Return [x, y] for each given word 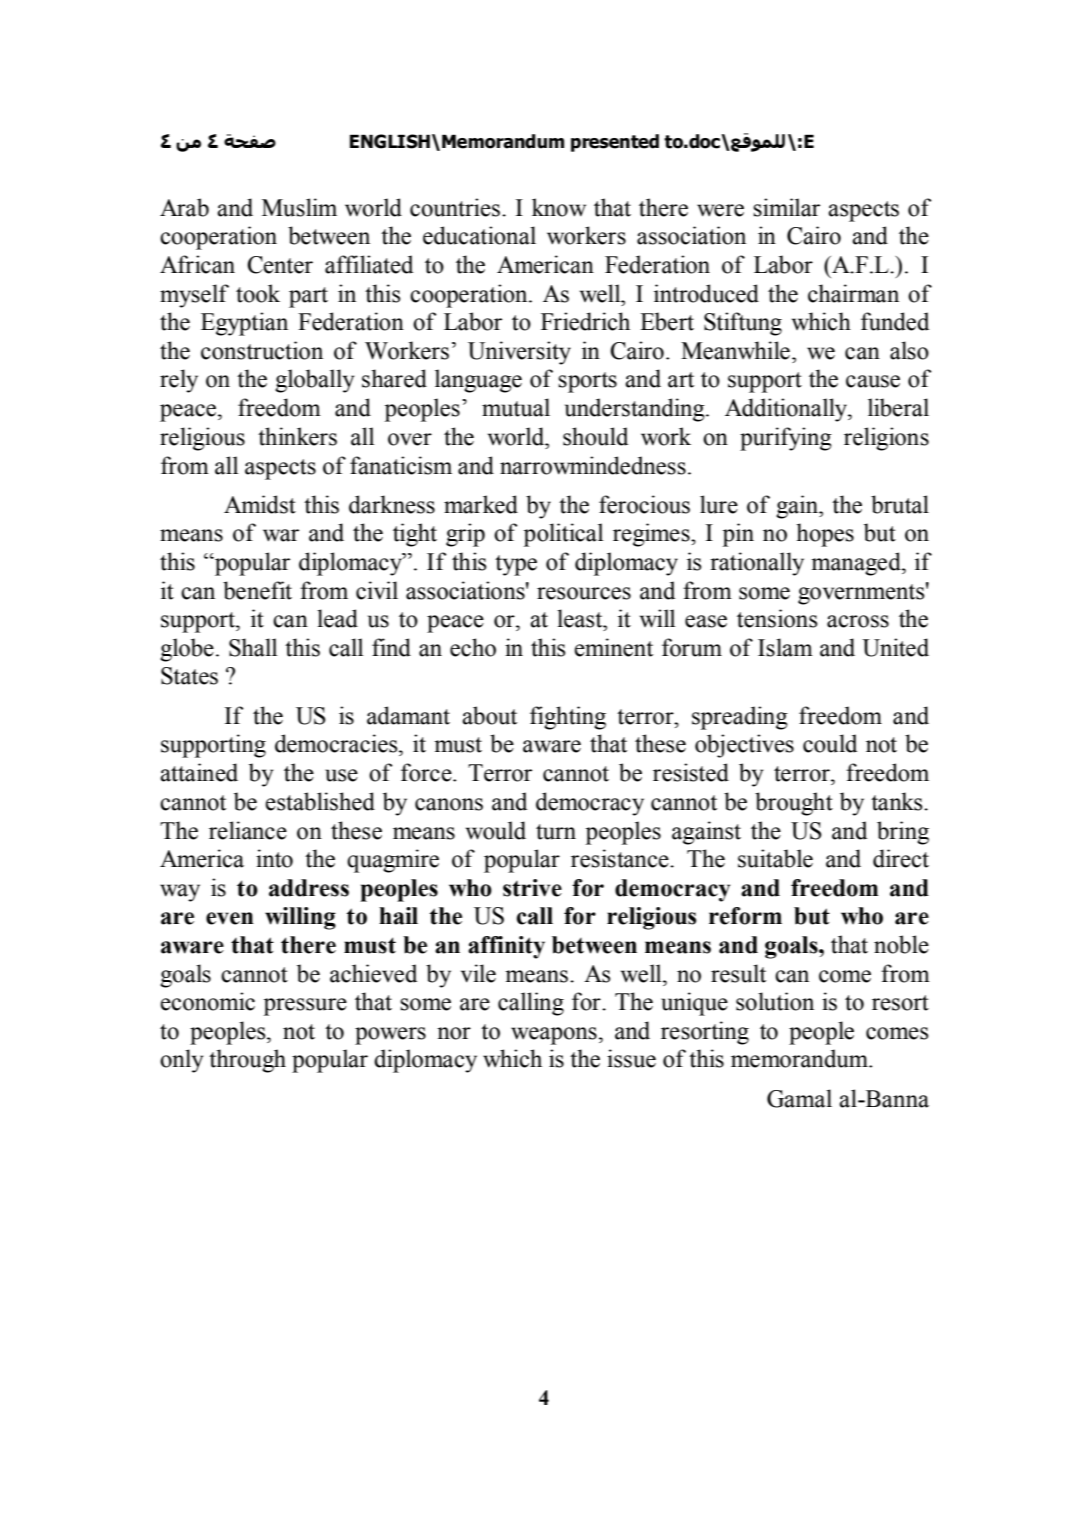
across [858, 621]
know [559, 207]
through [247, 1061]
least [581, 618]
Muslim [299, 207]
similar [786, 207]
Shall [253, 647]
